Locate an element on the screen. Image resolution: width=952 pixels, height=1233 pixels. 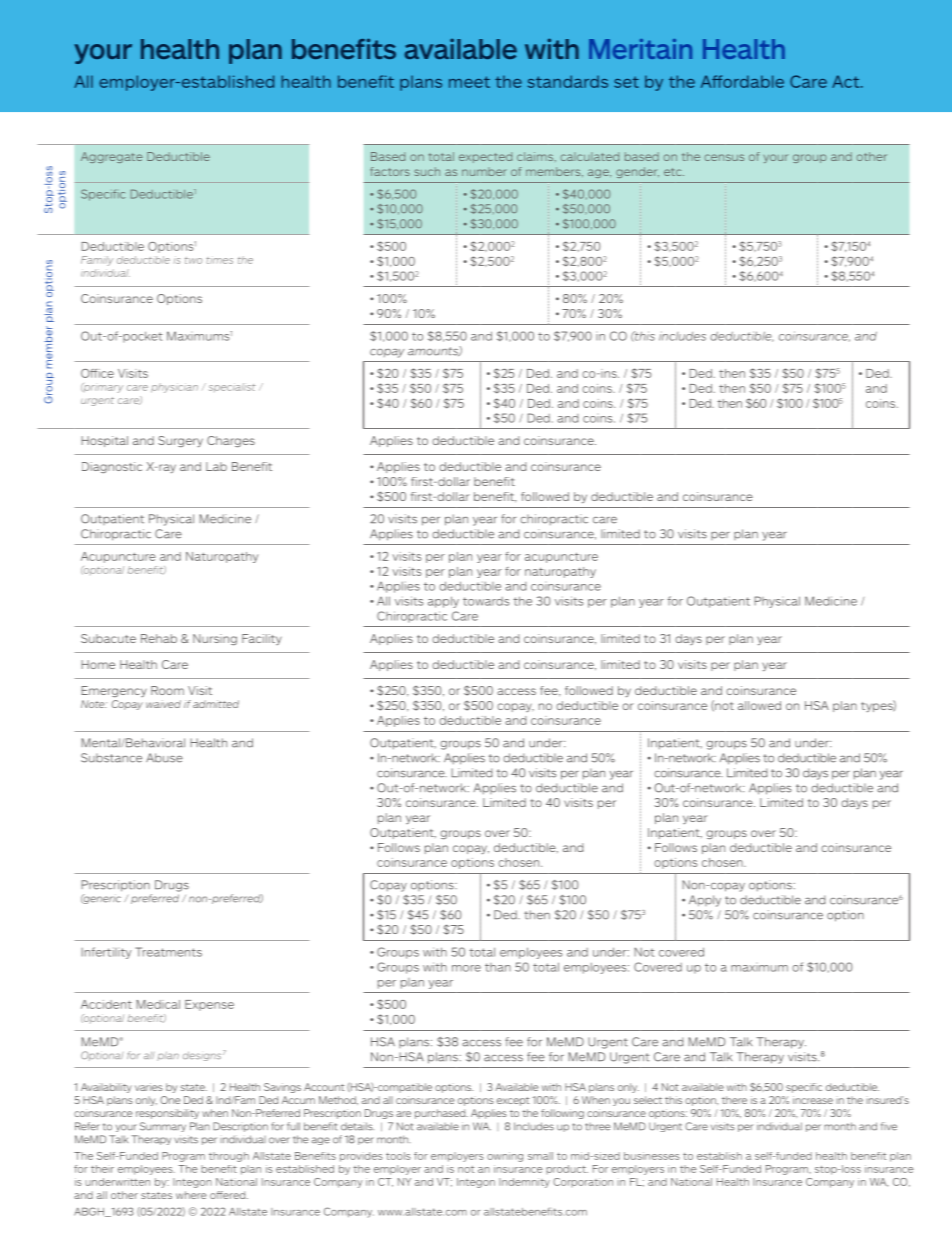
Diagnostic is located at coordinates (112, 467).
